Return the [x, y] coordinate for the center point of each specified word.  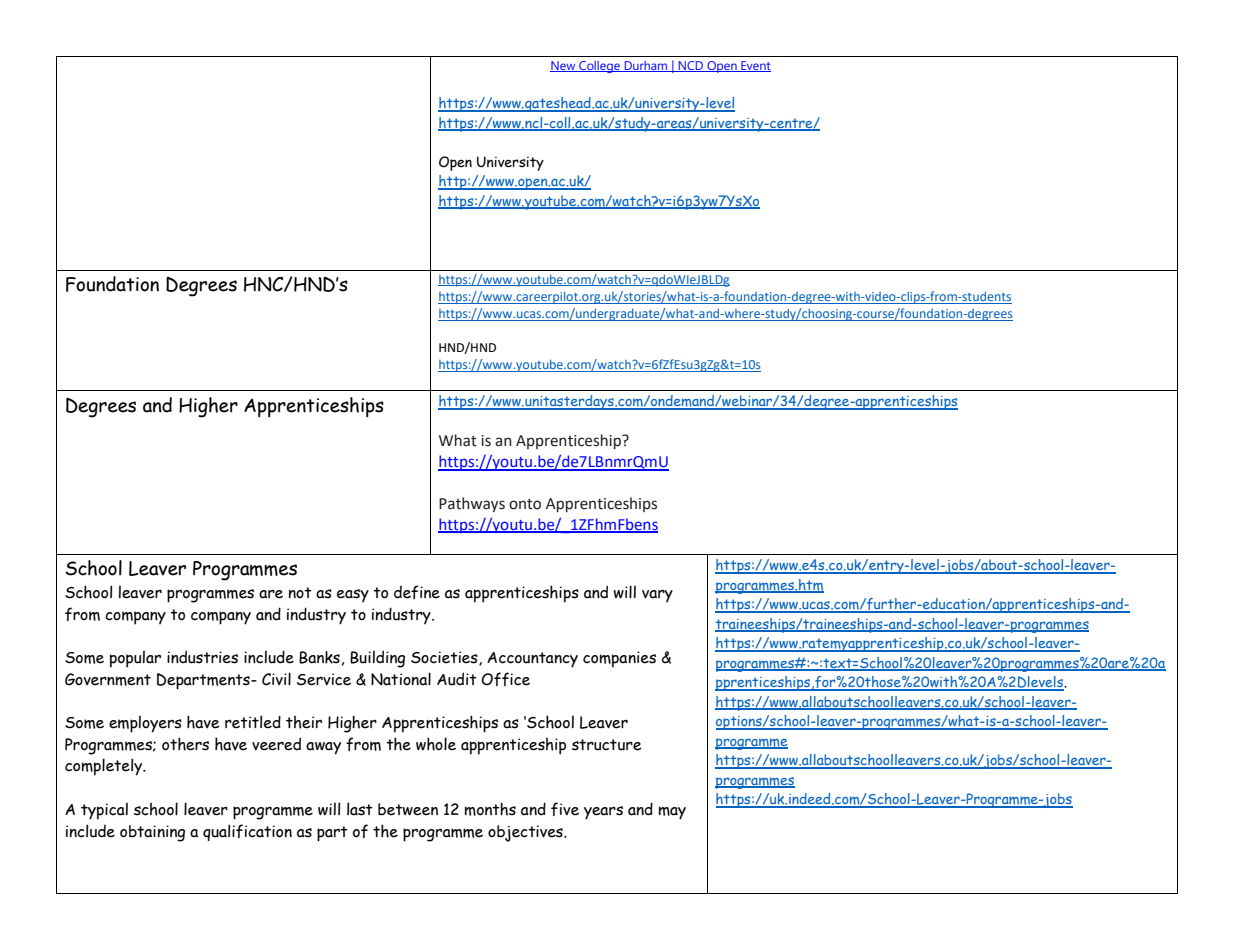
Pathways [472, 504]
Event [755, 66]
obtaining [152, 833]
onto [525, 504]
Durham [646, 66]
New [564, 66]
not [300, 593]
